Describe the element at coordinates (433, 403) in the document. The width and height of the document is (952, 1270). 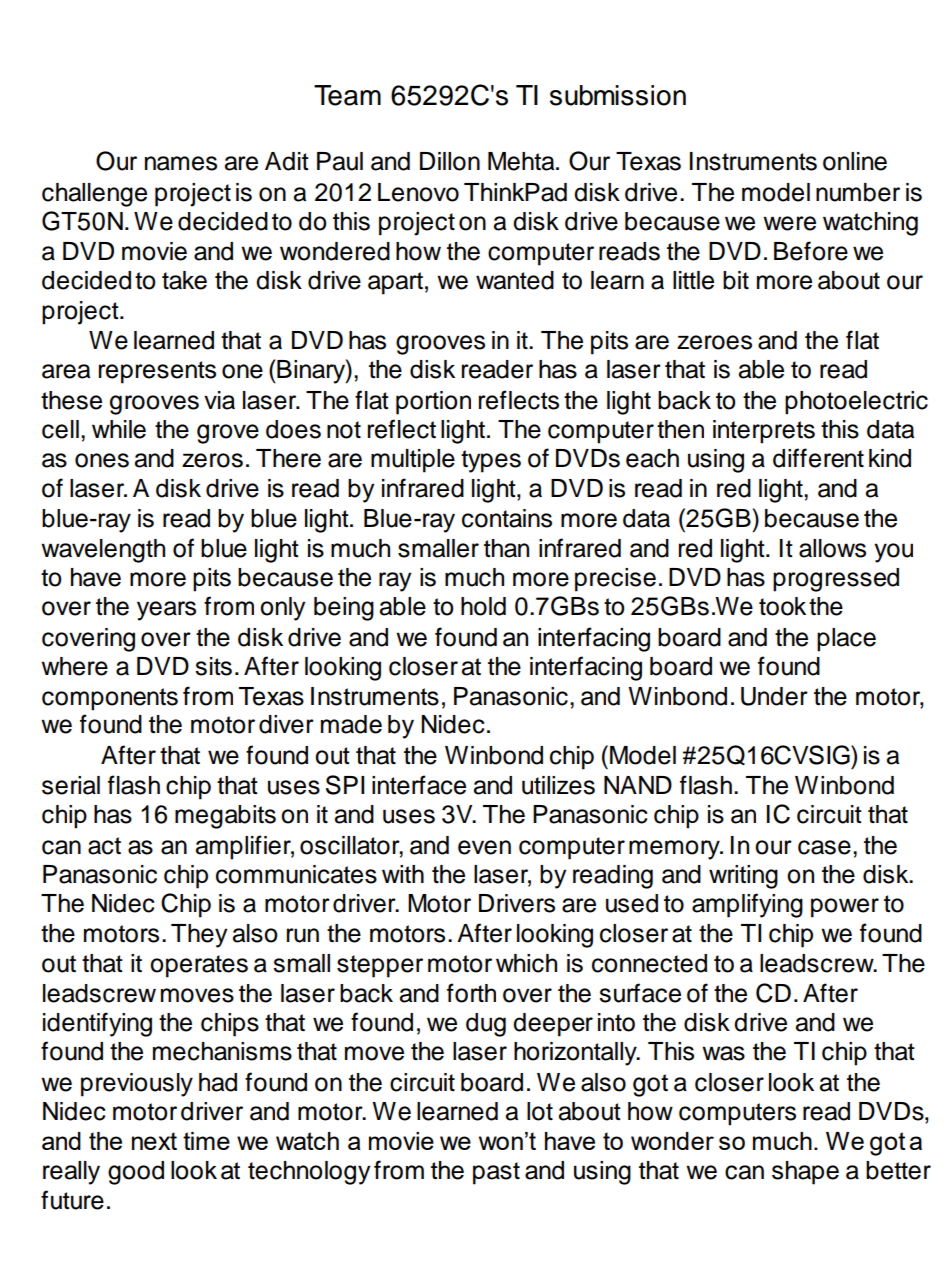
I see `portion` at that location.
